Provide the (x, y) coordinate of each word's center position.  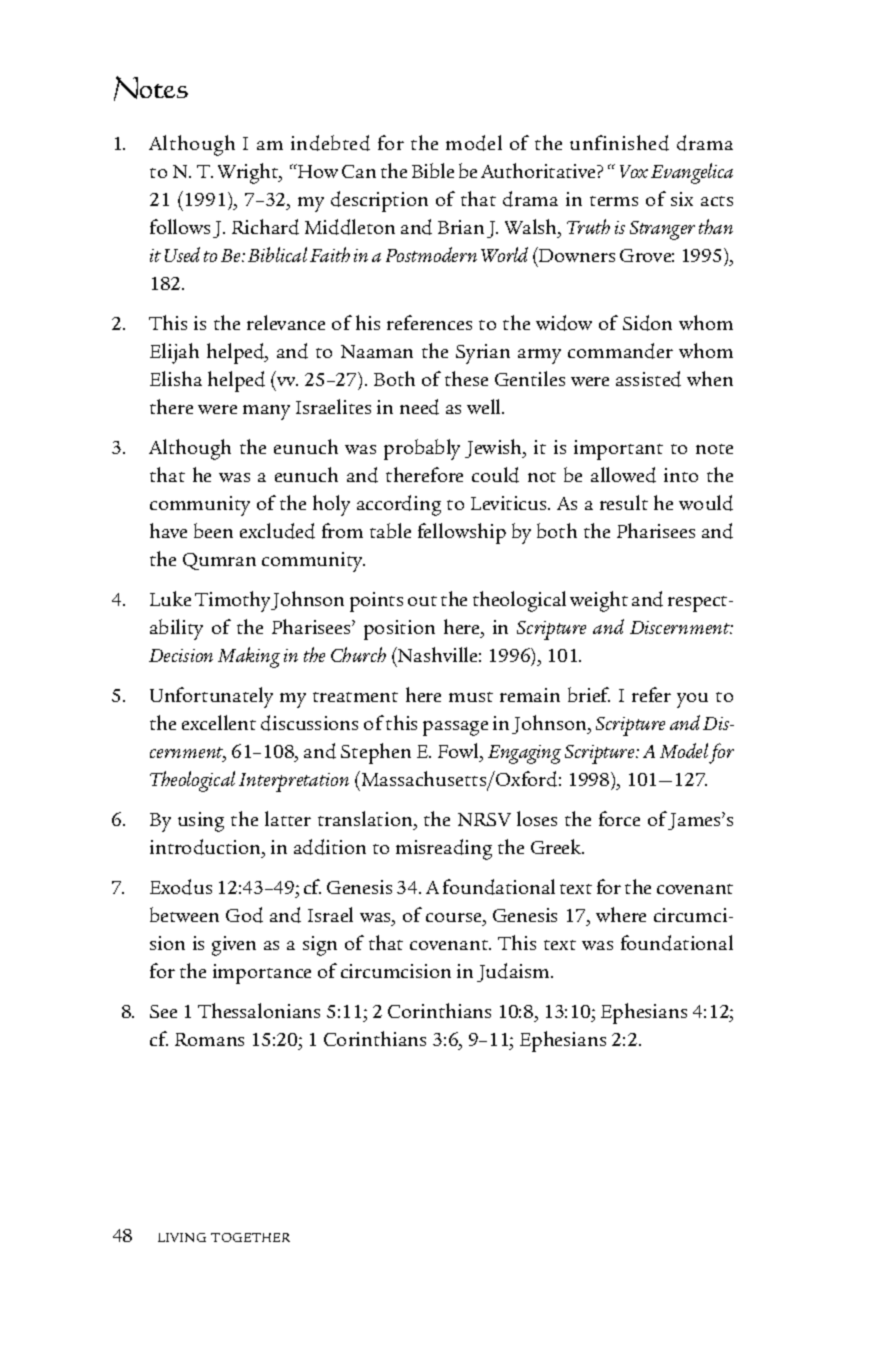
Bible (433, 170)
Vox (634, 171)
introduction (207, 848)
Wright (249, 173)
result (624, 502)
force (619, 818)
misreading (444, 849)
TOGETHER (250, 1237)
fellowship (462, 533)
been (213, 530)
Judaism (514, 972)
